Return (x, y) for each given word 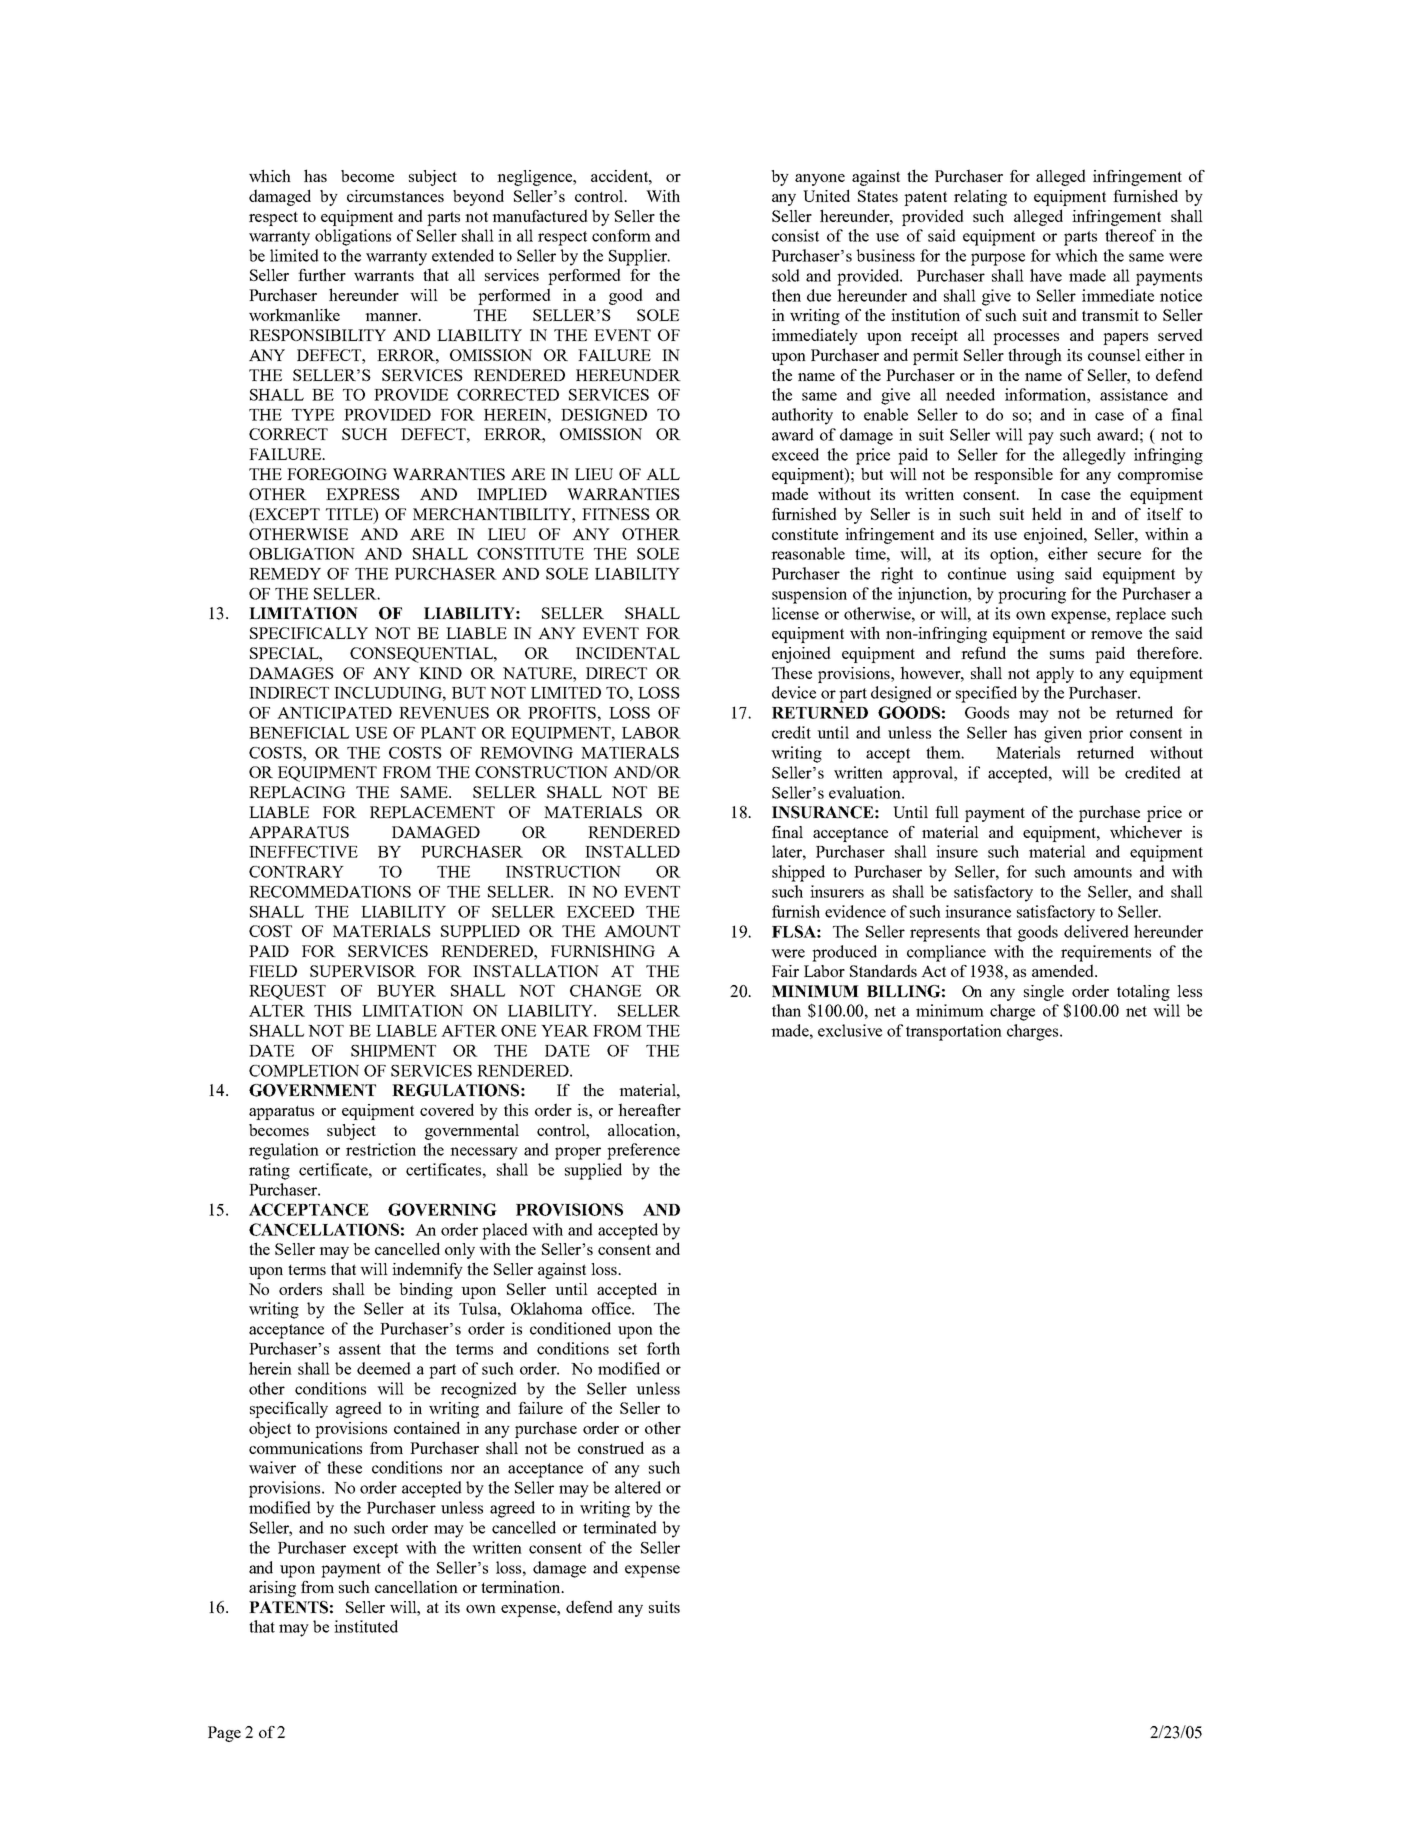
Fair (785, 971)
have (1046, 275)
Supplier (639, 257)
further (322, 274)
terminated (620, 1527)
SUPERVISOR (363, 971)
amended (1064, 970)
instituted (366, 1626)
